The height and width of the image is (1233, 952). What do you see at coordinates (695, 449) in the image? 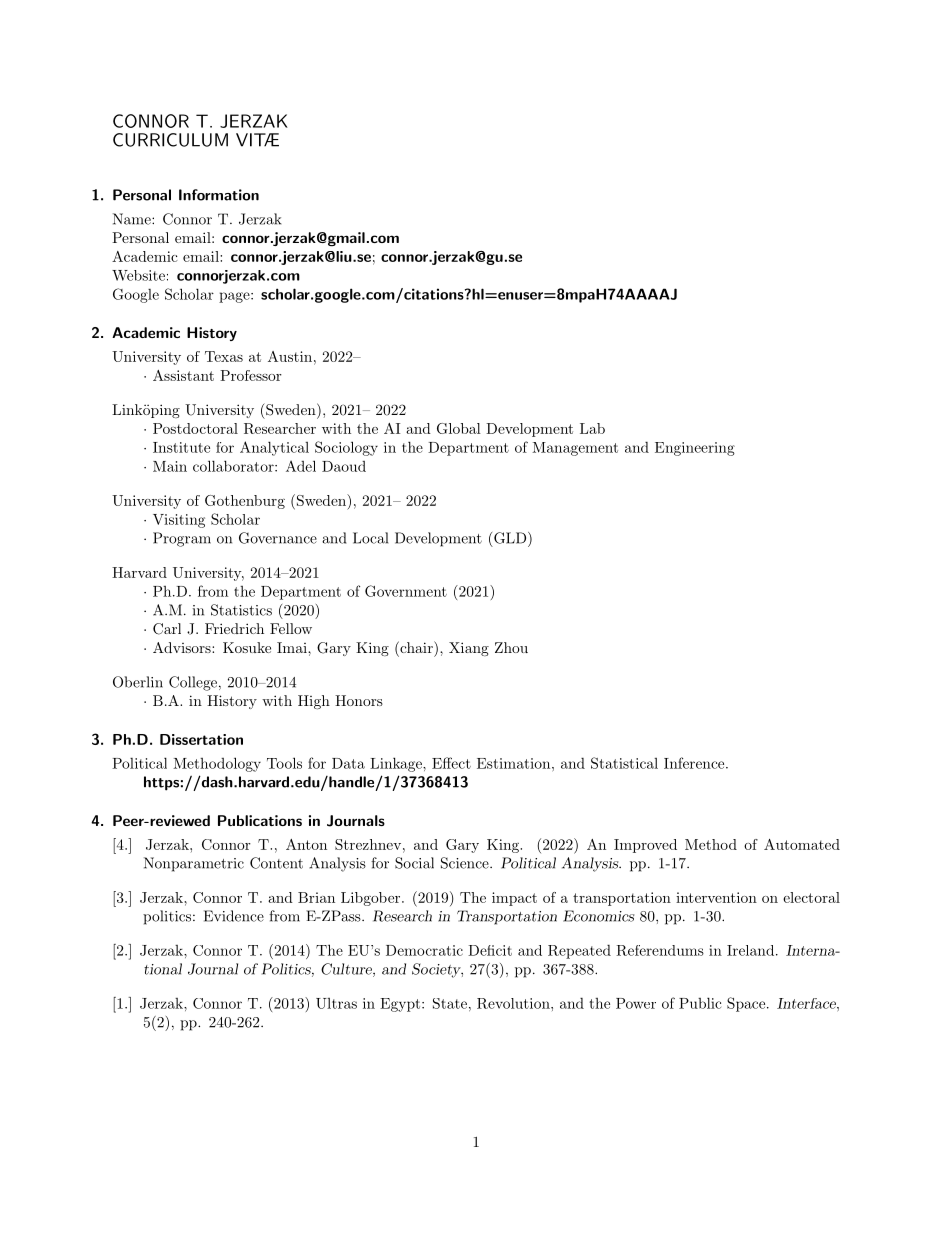
I see `Engineering` at bounding box center [695, 449].
